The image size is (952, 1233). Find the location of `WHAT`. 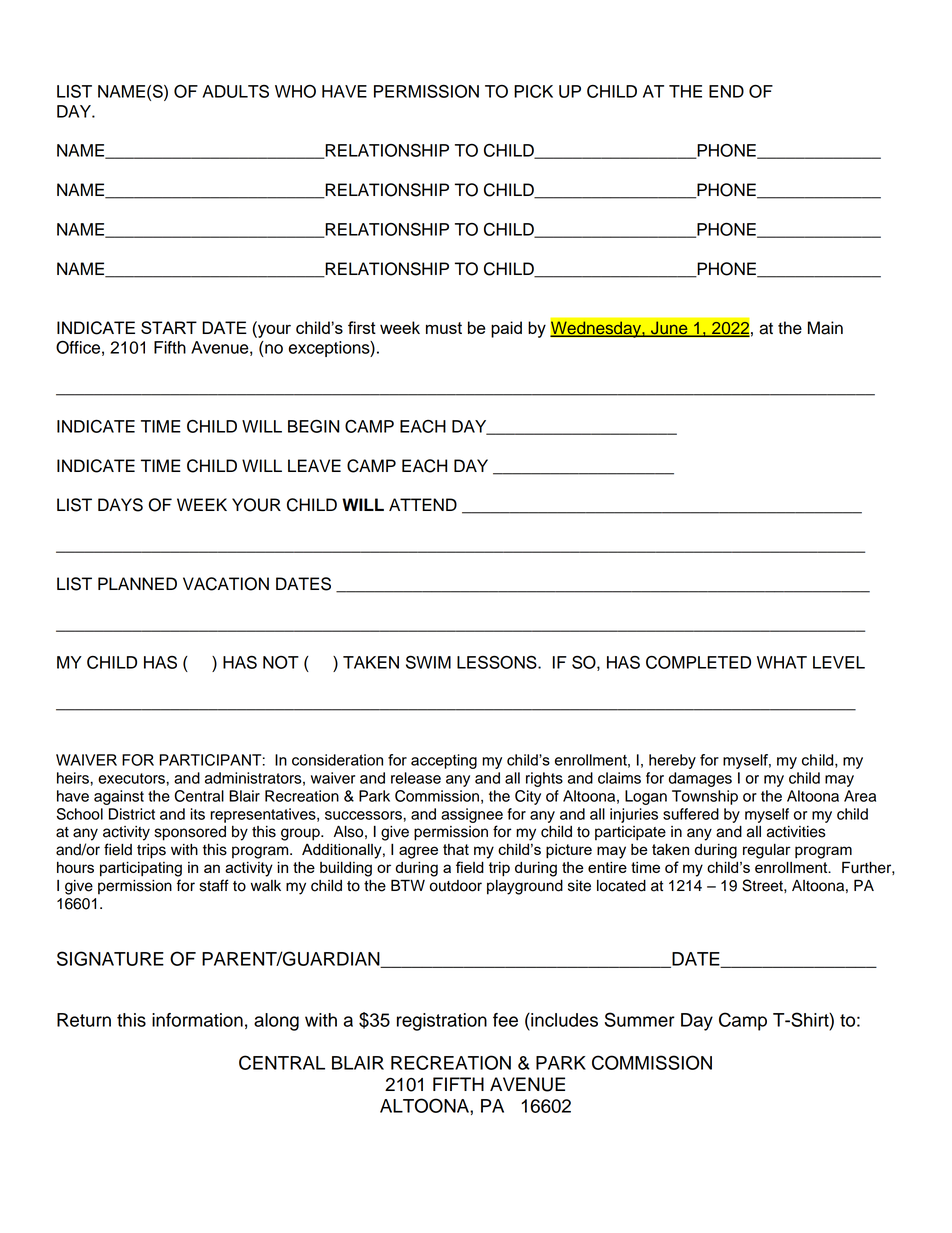

WHAT is located at coordinates (782, 662).
